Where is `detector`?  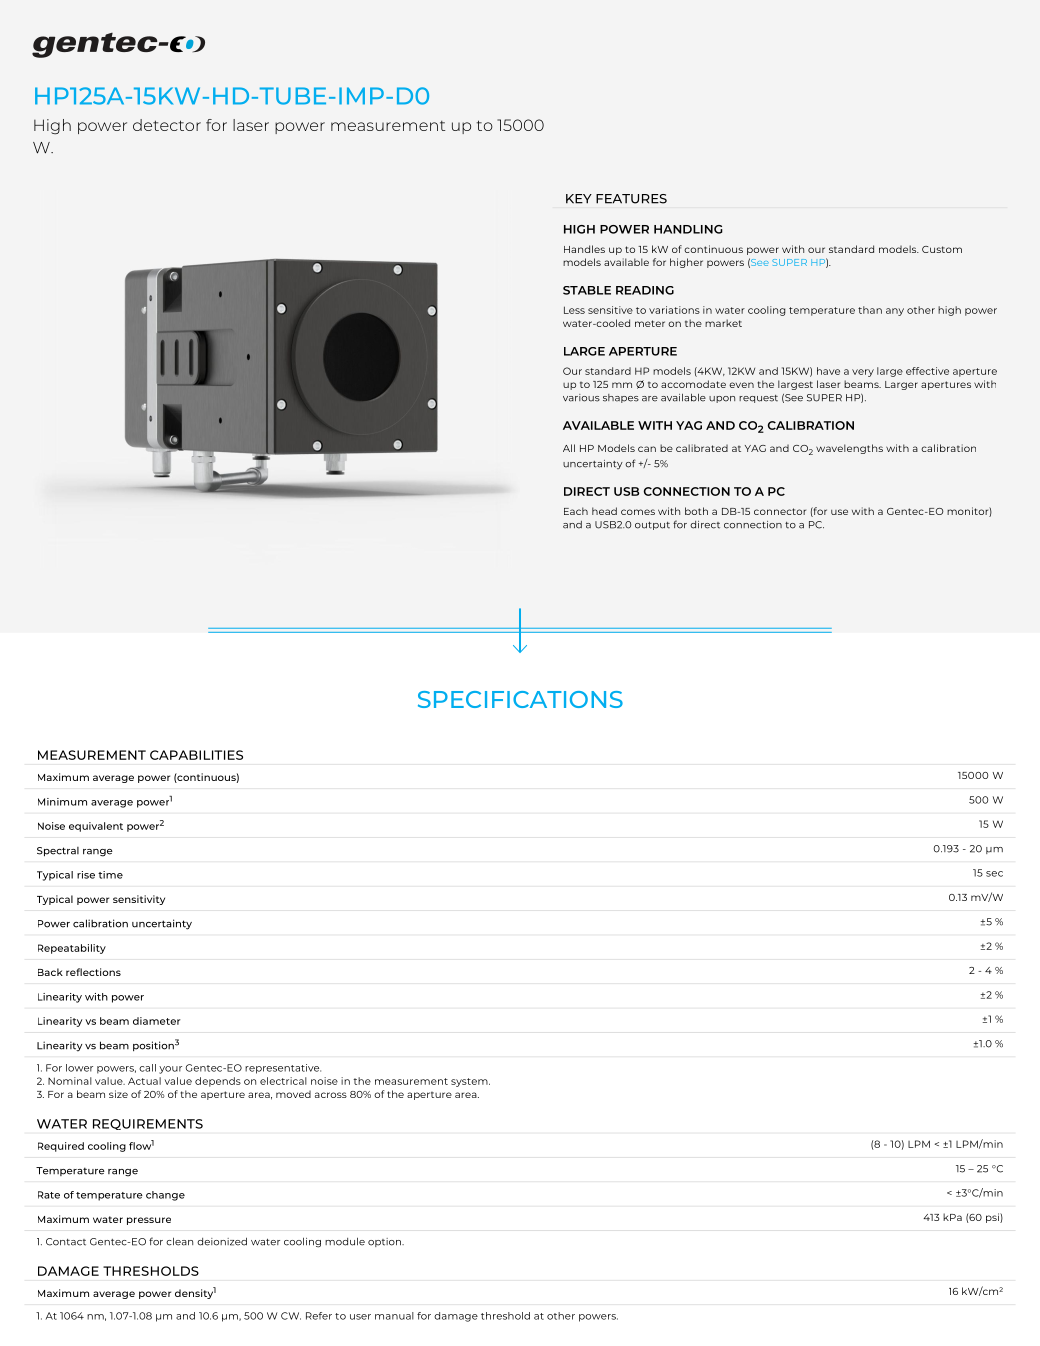 detector is located at coordinates (167, 125).
